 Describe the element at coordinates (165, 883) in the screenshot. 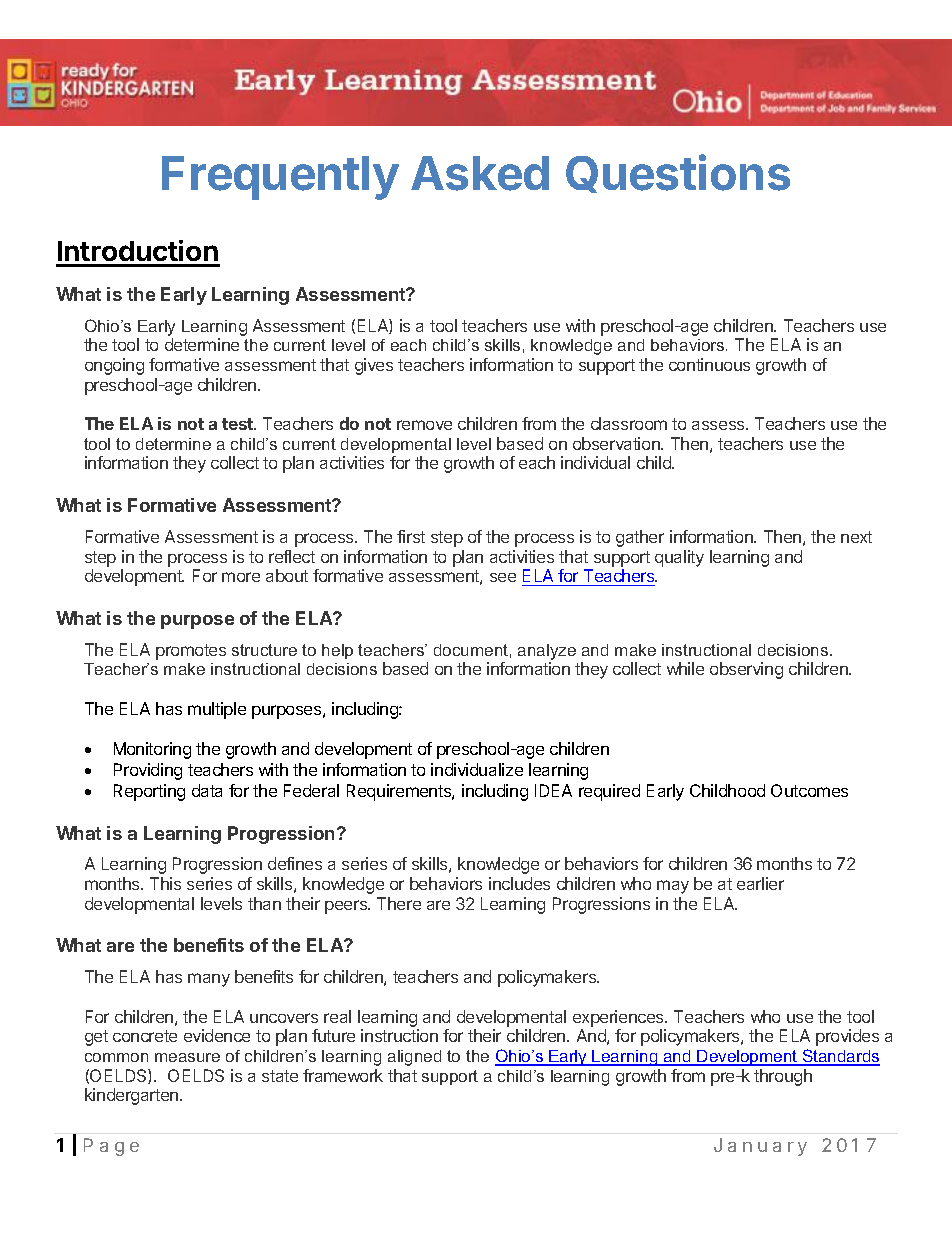

I see `This` at that location.
